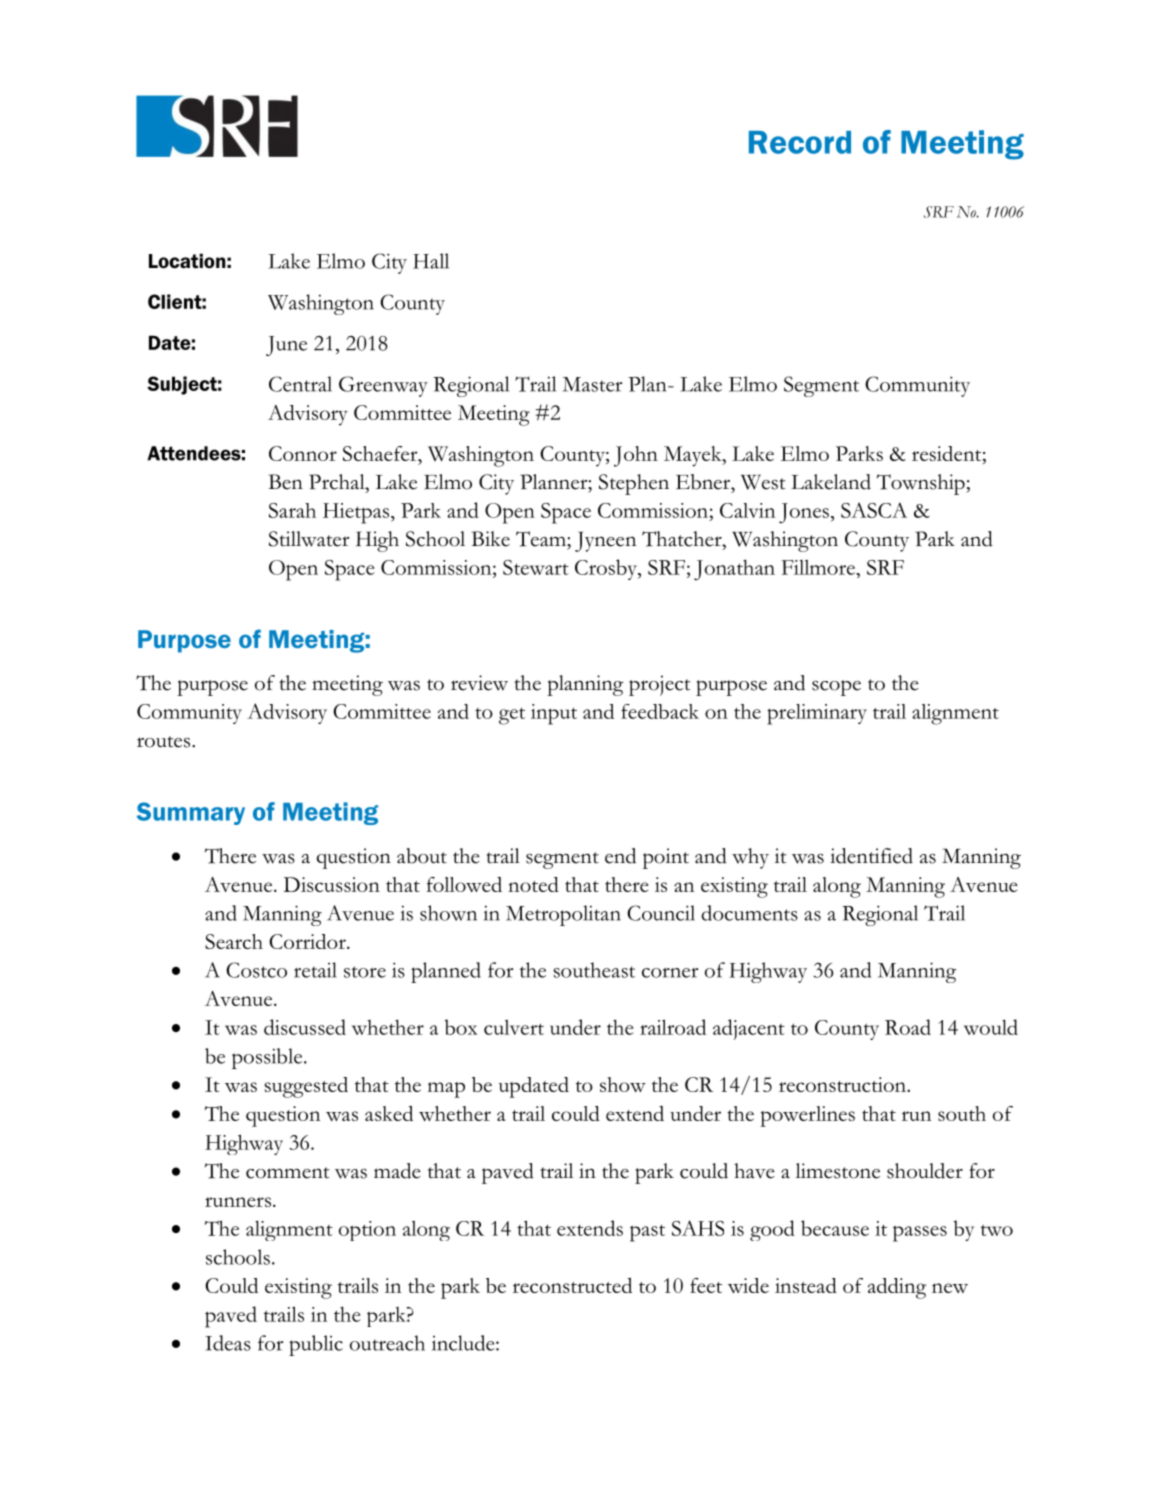 The height and width of the screenshot is (1502, 1160). I want to click on Master, so click(592, 384).
